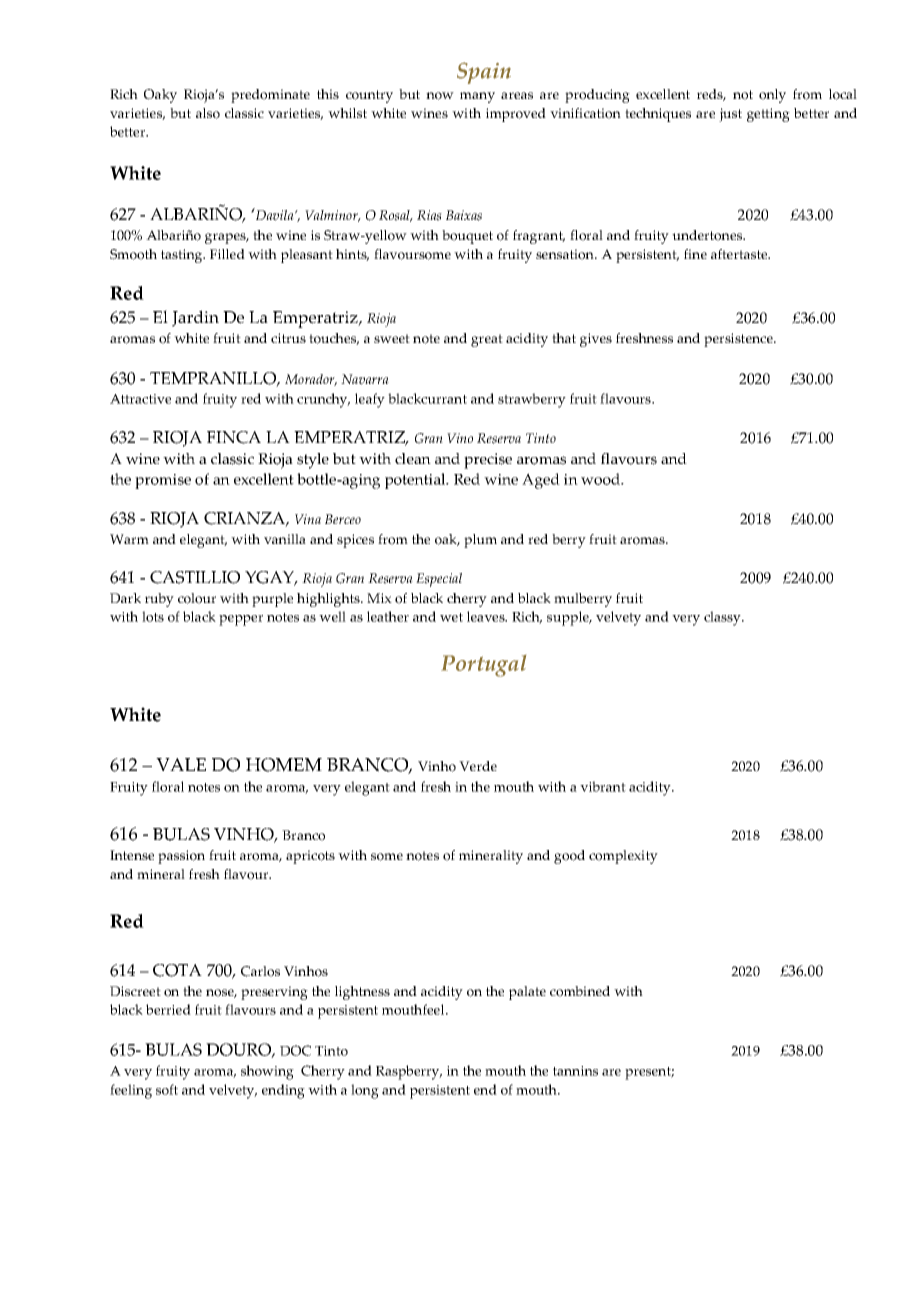 This screenshot has width=924, height=1307. I want to click on colour, so click(197, 598).
